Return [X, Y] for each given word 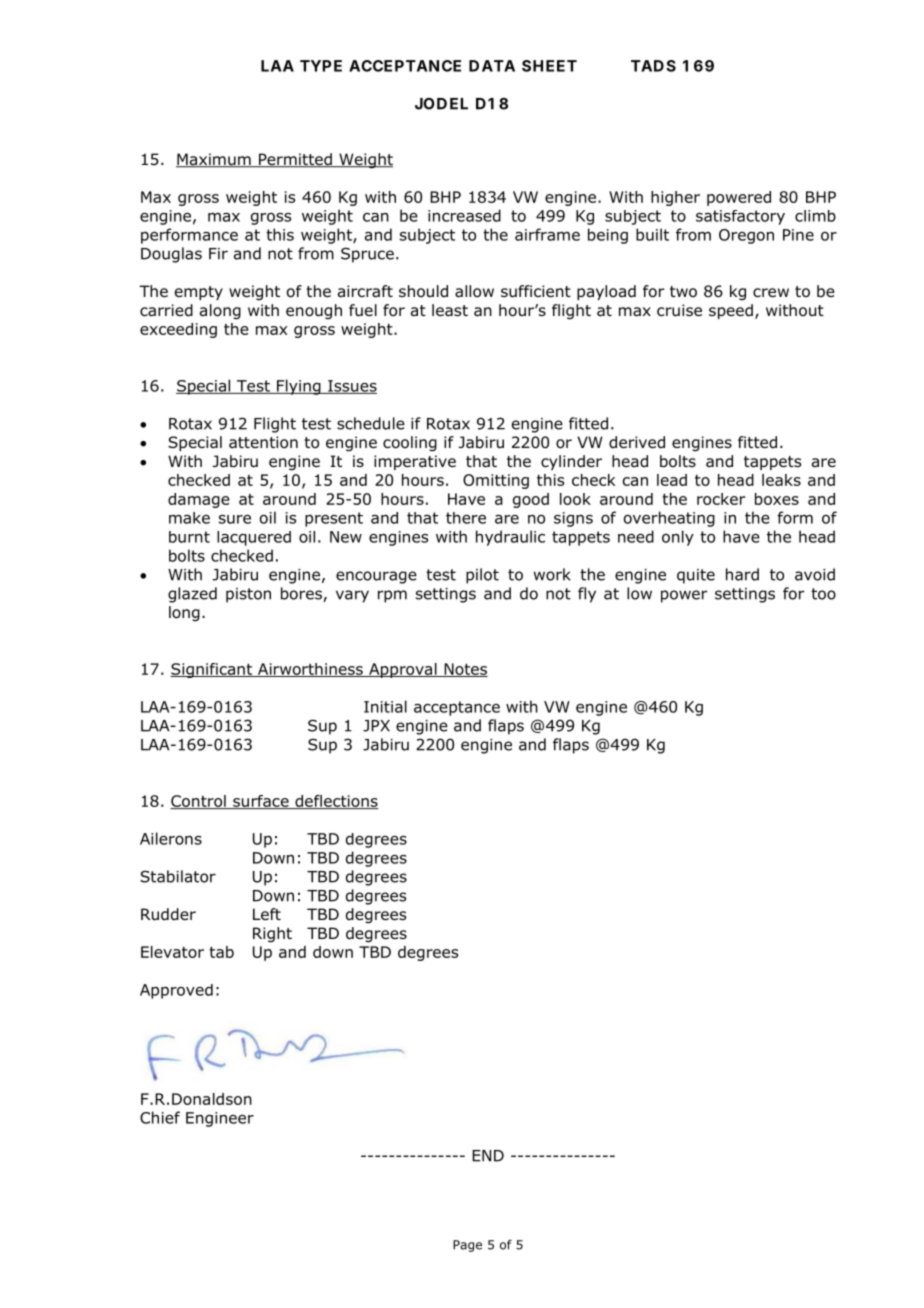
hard [742, 574]
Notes [465, 670]
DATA [492, 66]
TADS [653, 66]
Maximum [214, 160]
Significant [212, 670]
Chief [160, 1117]
